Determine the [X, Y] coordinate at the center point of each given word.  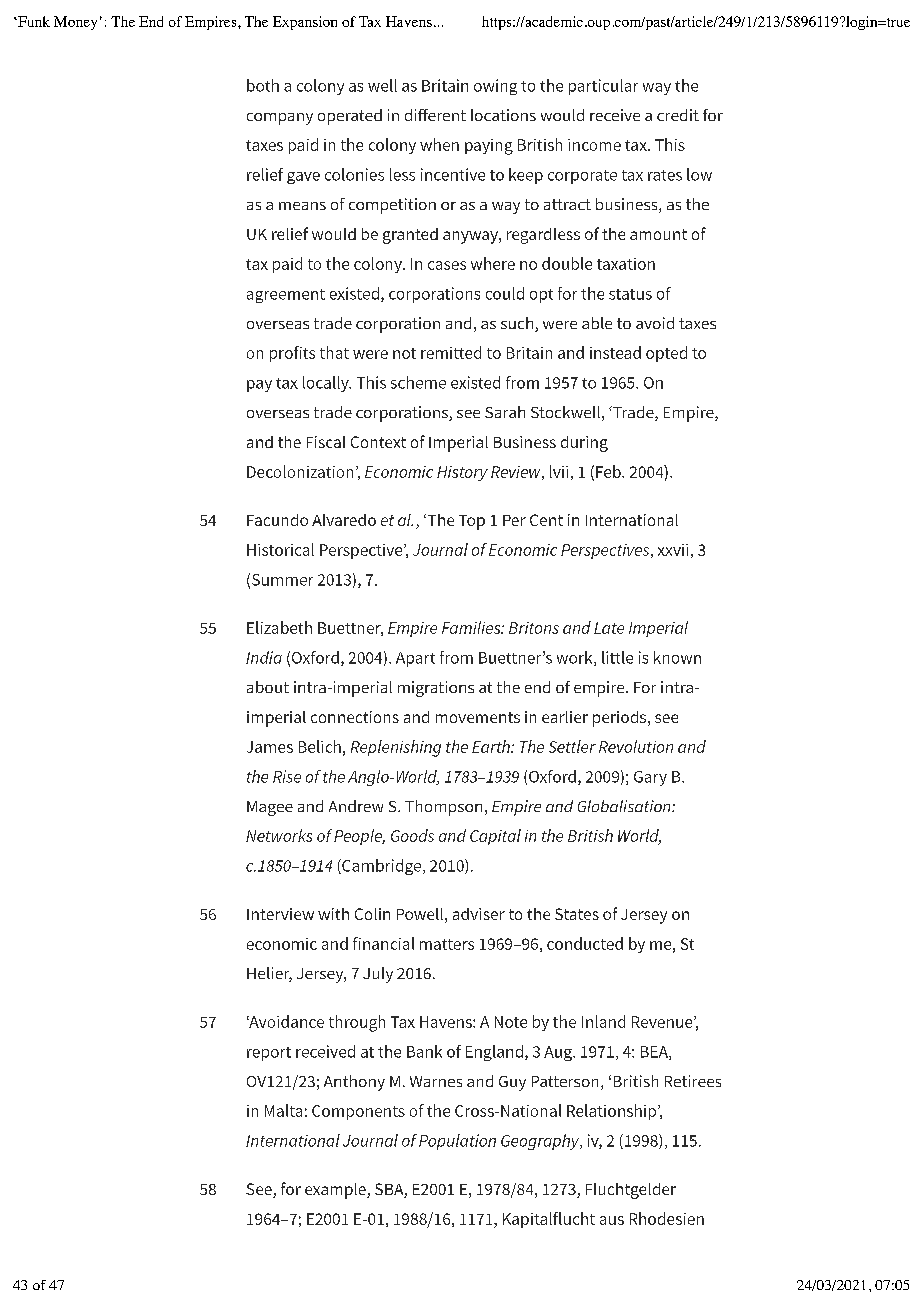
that [334, 352]
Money [75, 23]
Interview [280, 914]
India [264, 657]
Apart [415, 659]
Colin [372, 914]
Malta [283, 1110]
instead [615, 352]
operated [350, 117]
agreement [286, 296]
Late [609, 628]
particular [603, 87]
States [577, 914]
